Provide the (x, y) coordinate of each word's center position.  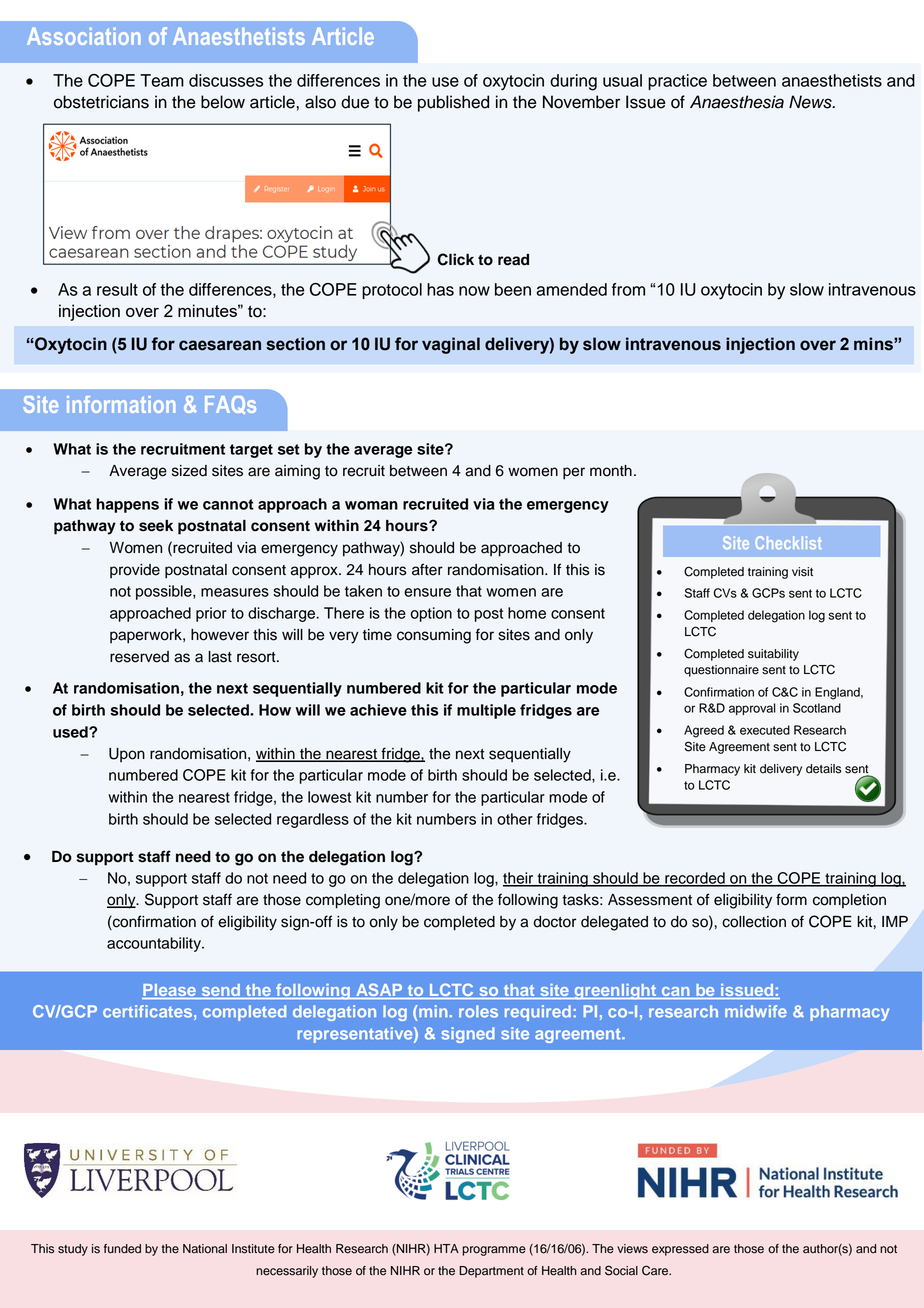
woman (371, 505)
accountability (155, 944)
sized (189, 471)
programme (494, 1251)
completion (849, 901)
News (811, 102)
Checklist (788, 542)
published (453, 103)
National (205, 1249)
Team (162, 80)
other (515, 819)
